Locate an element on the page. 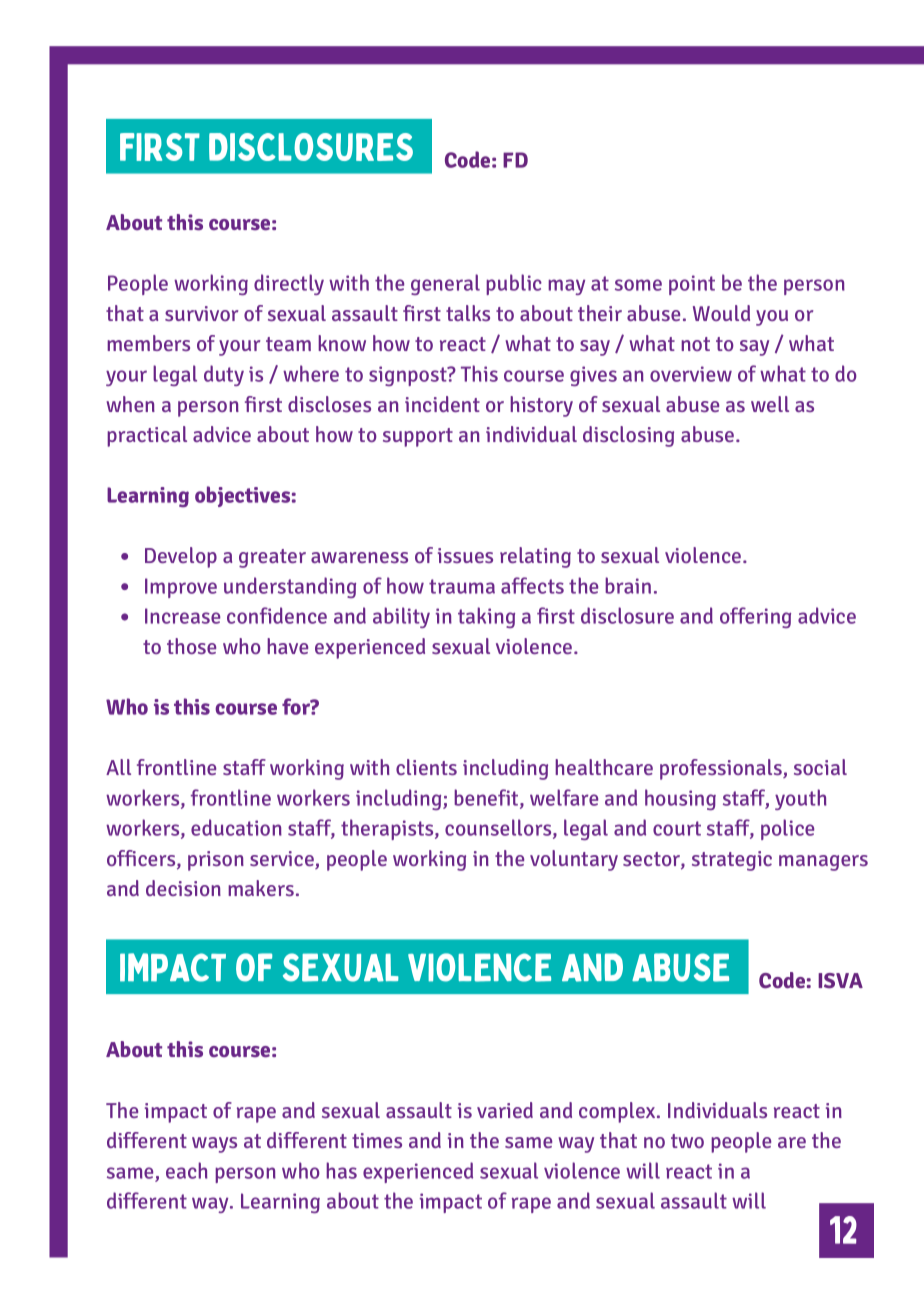  two is located at coordinates (687, 1141).
